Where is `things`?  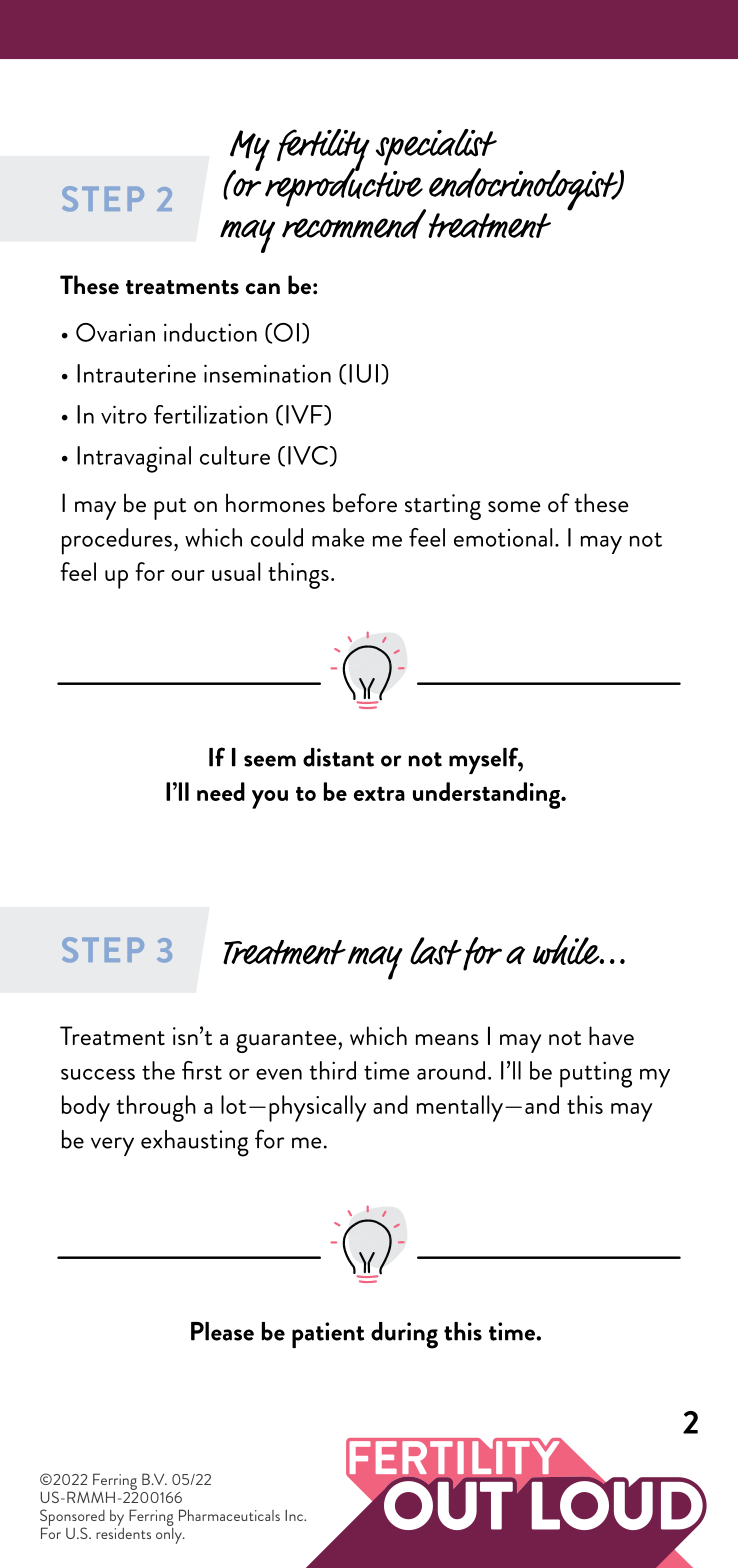 things is located at coordinates (298, 575).
